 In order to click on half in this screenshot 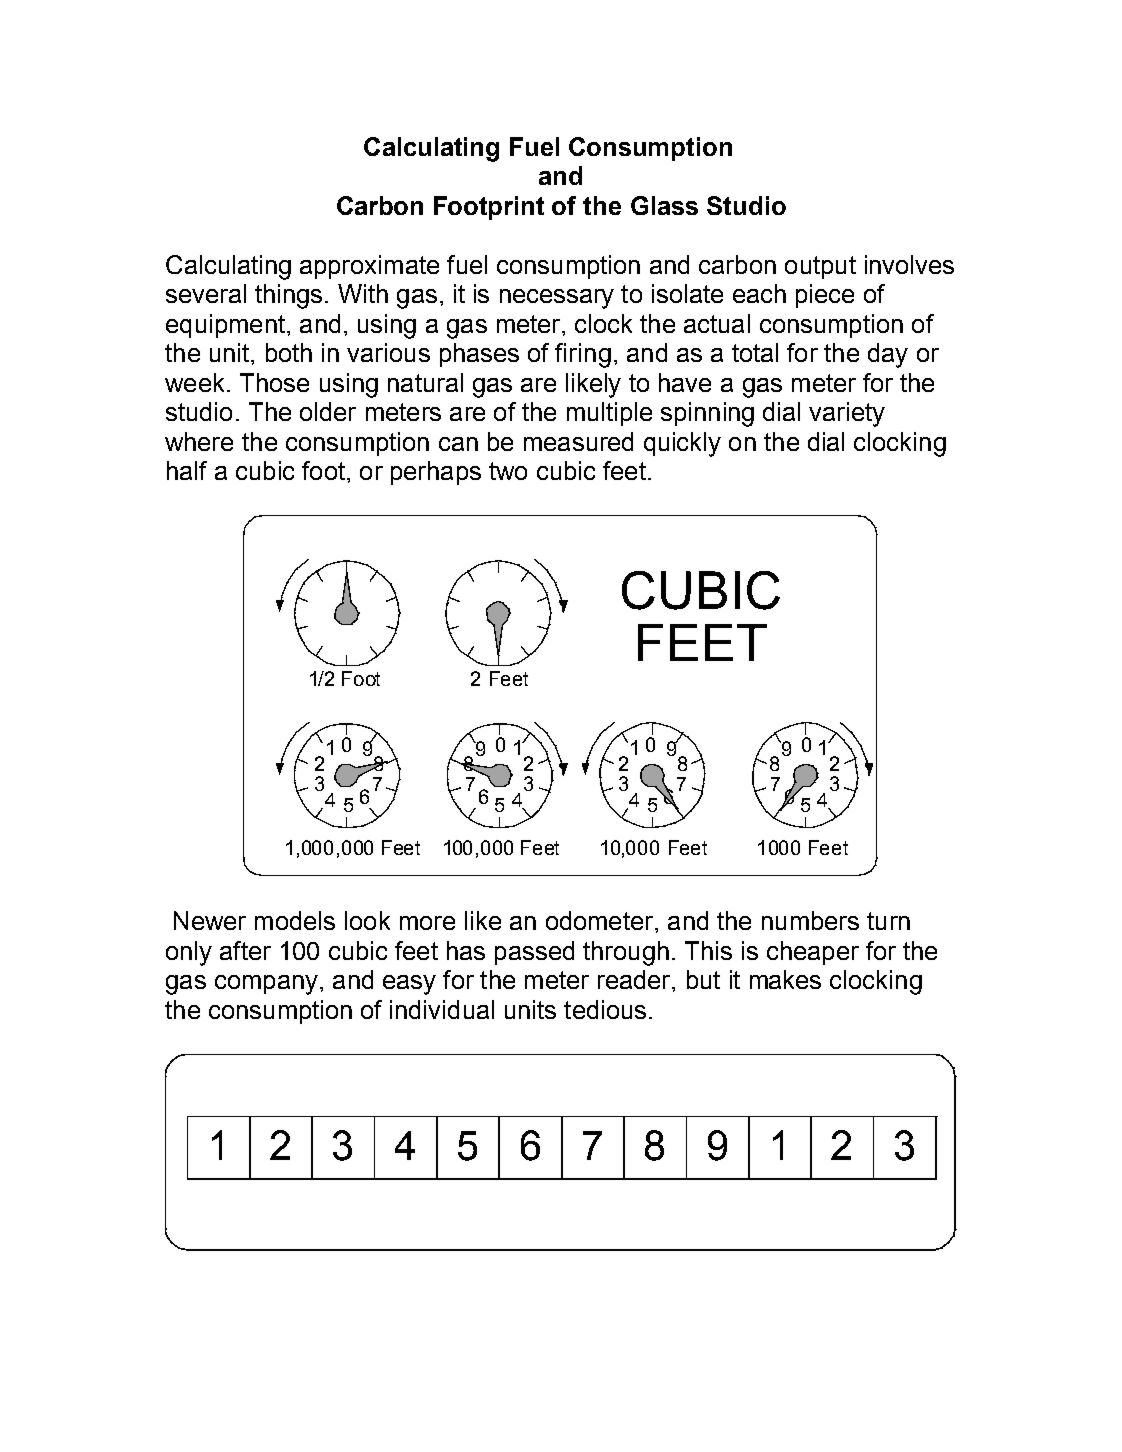, I will do `click(187, 470)`.
